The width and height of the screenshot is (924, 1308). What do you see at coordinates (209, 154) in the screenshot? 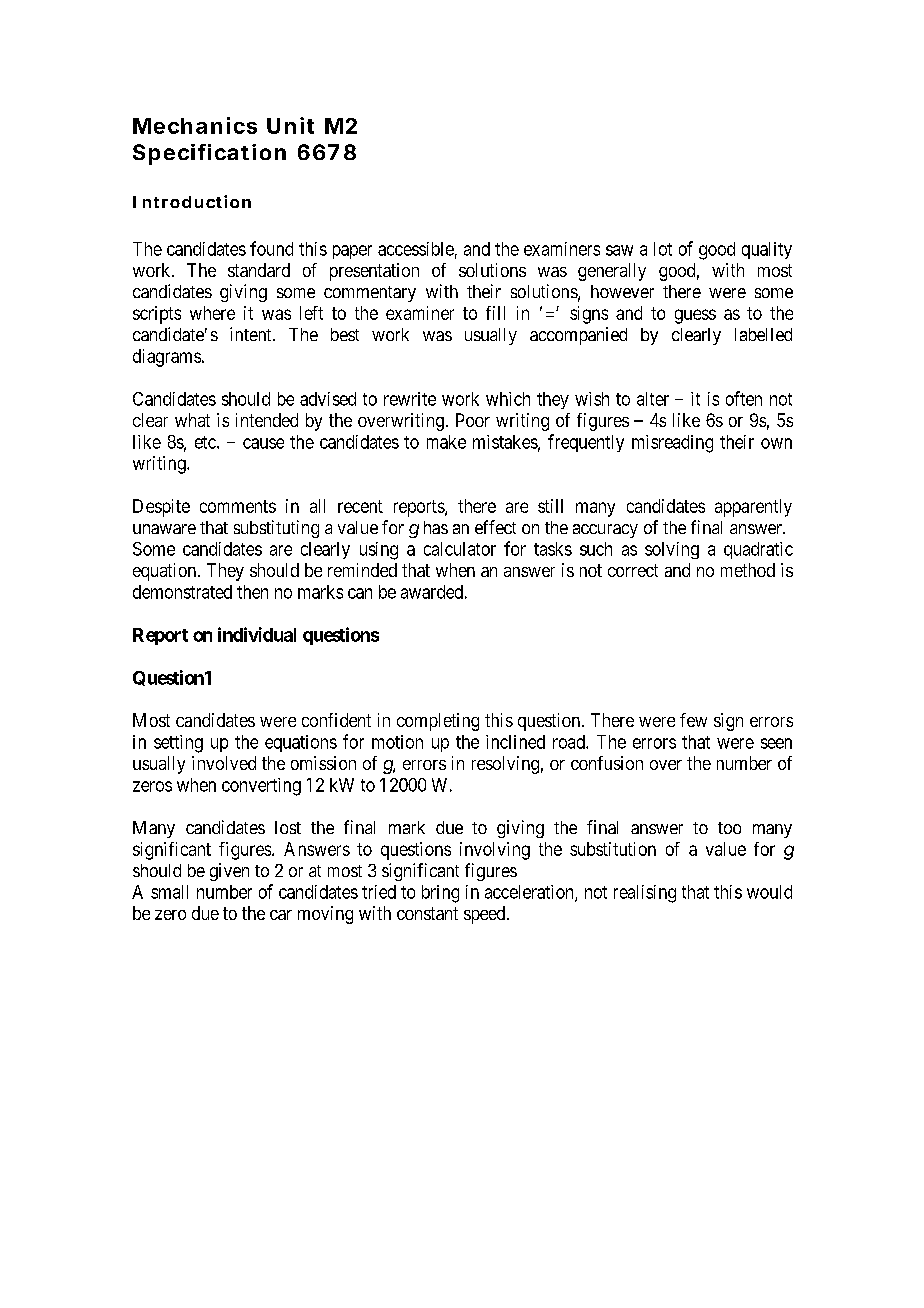
I see `Specification` at bounding box center [209, 154].
